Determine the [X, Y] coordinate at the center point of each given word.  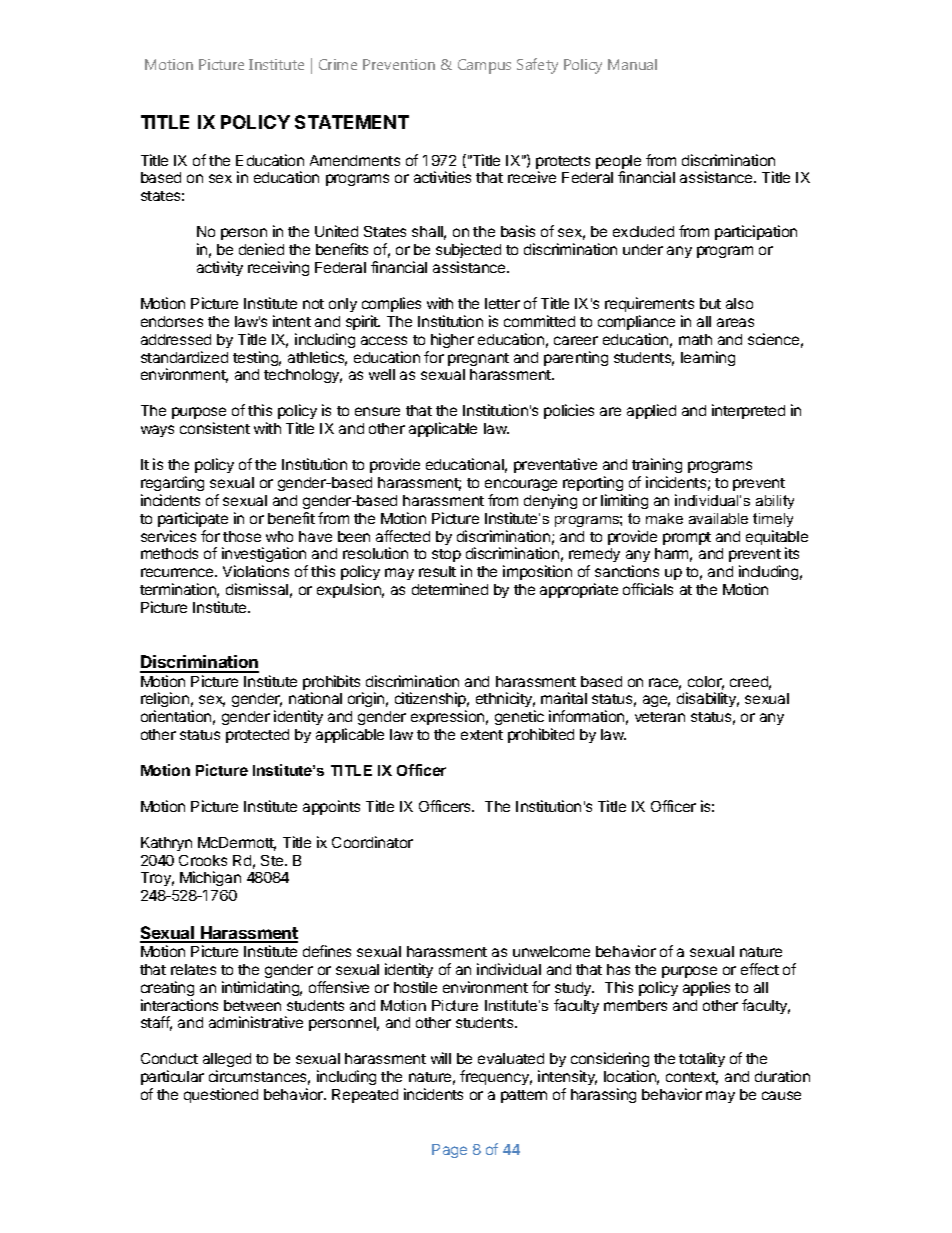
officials [648, 589]
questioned [221, 1095]
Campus [484, 66]
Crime [338, 64]
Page [449, 1151]
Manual [632, 64]
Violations [256, 571]
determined [450, 589]
